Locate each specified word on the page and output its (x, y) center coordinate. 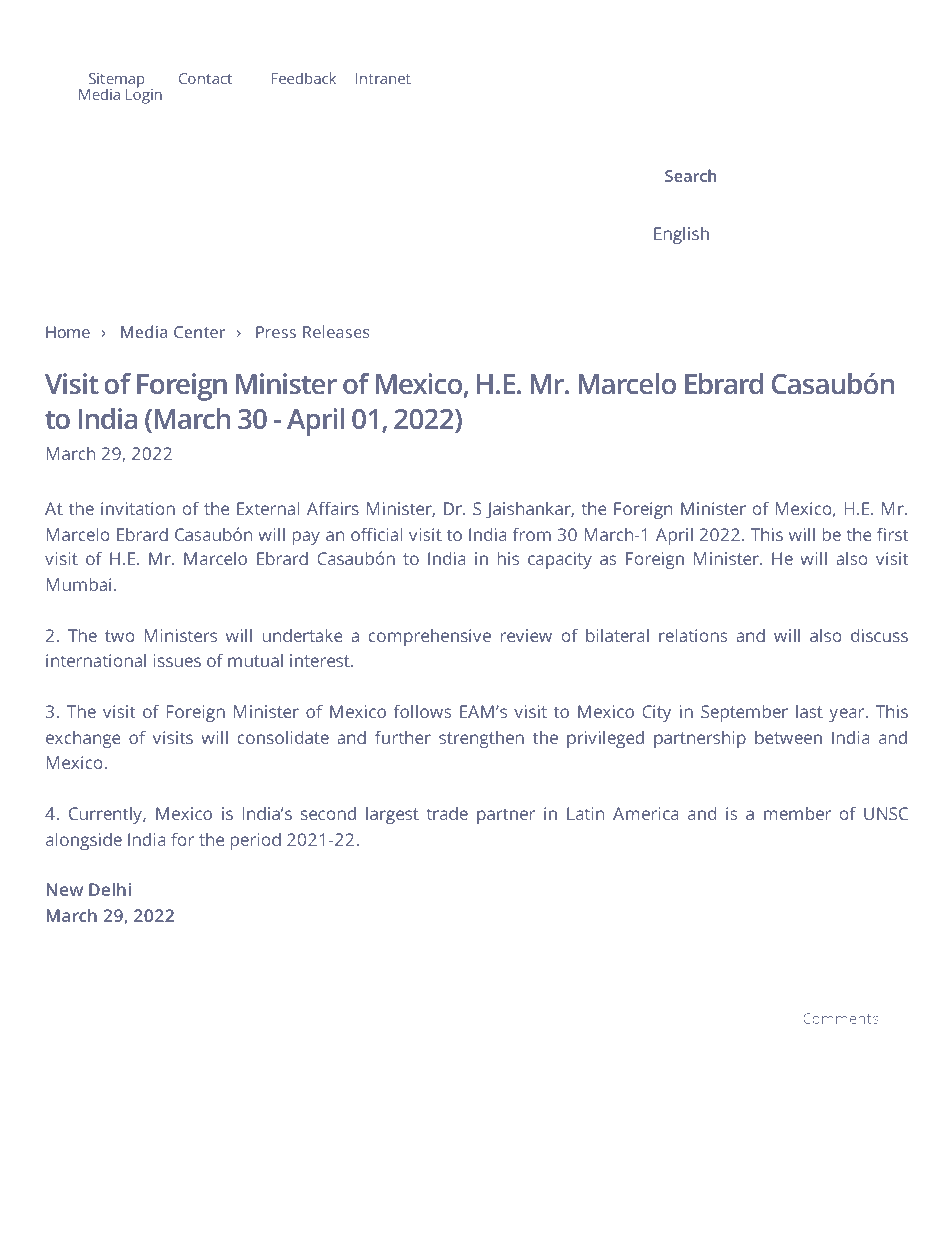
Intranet (383, 78)
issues (177, 660)
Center (199, 332)
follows (422, 711)
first (893, 534)
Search (691, 175)
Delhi (110, 889)
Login (144, 95)
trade (447, 813)
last (809, 711)
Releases (336, 331)
